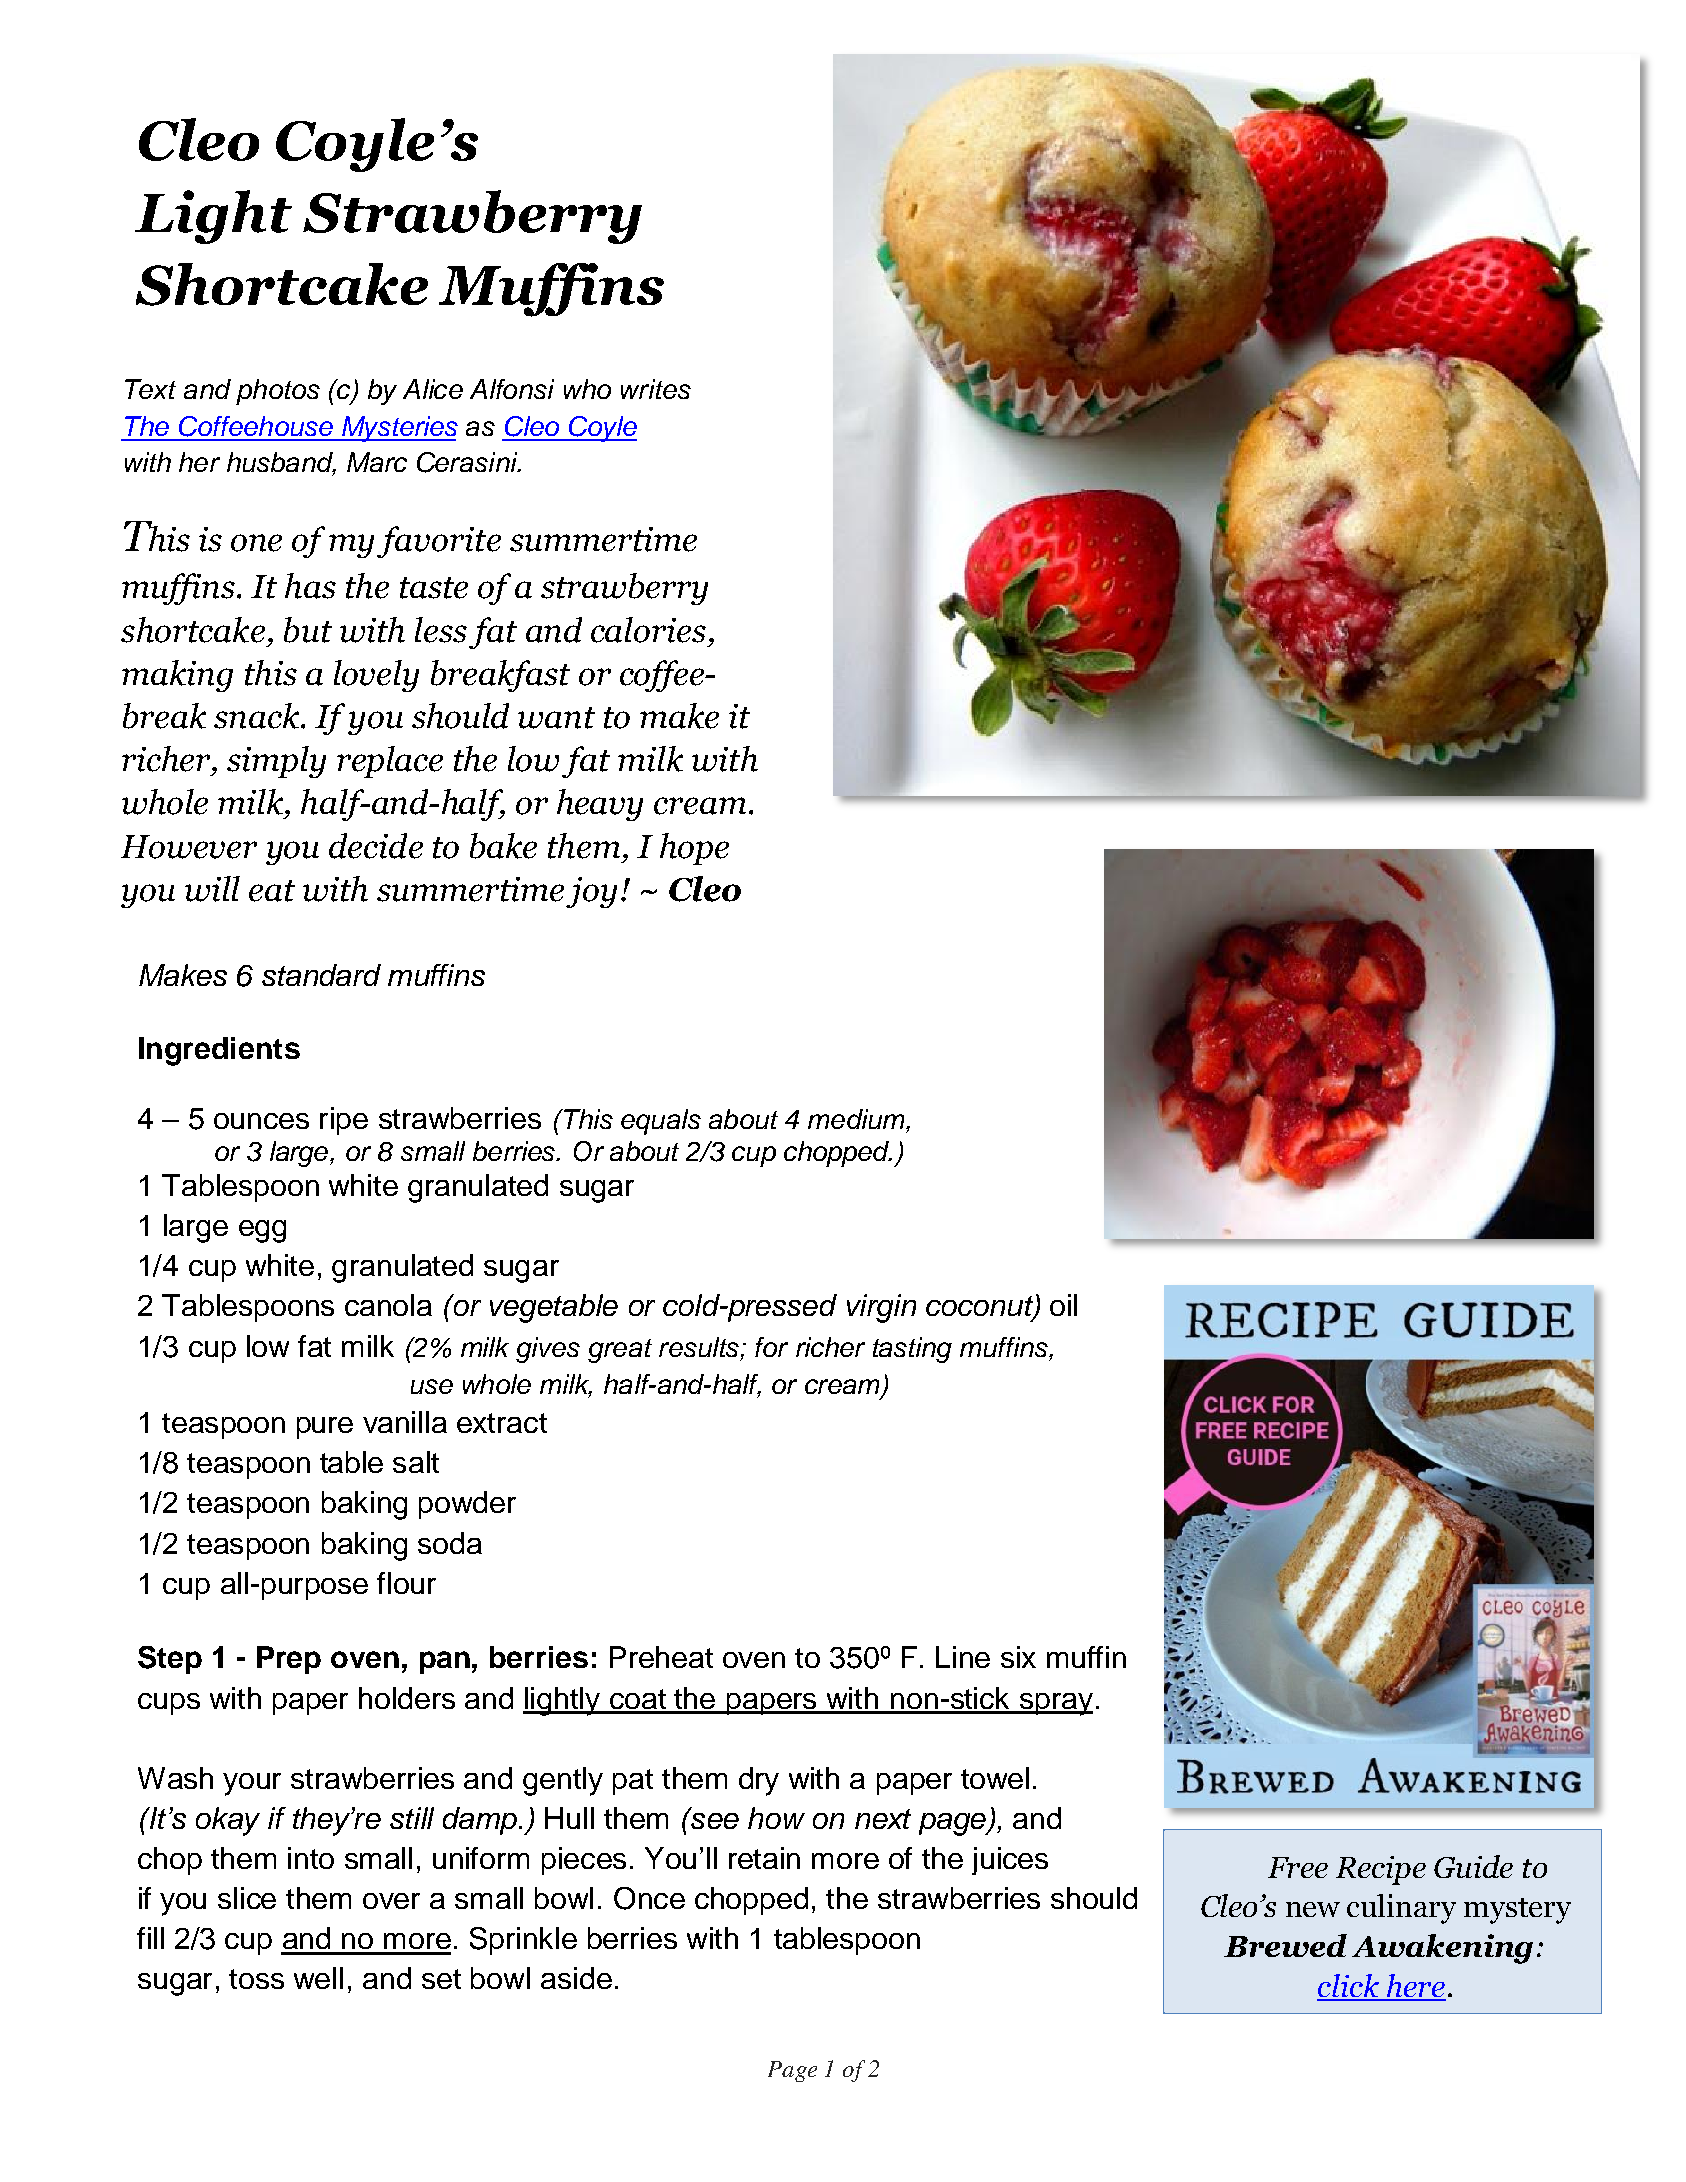  I want to click on new, so click(1313, 1909).
